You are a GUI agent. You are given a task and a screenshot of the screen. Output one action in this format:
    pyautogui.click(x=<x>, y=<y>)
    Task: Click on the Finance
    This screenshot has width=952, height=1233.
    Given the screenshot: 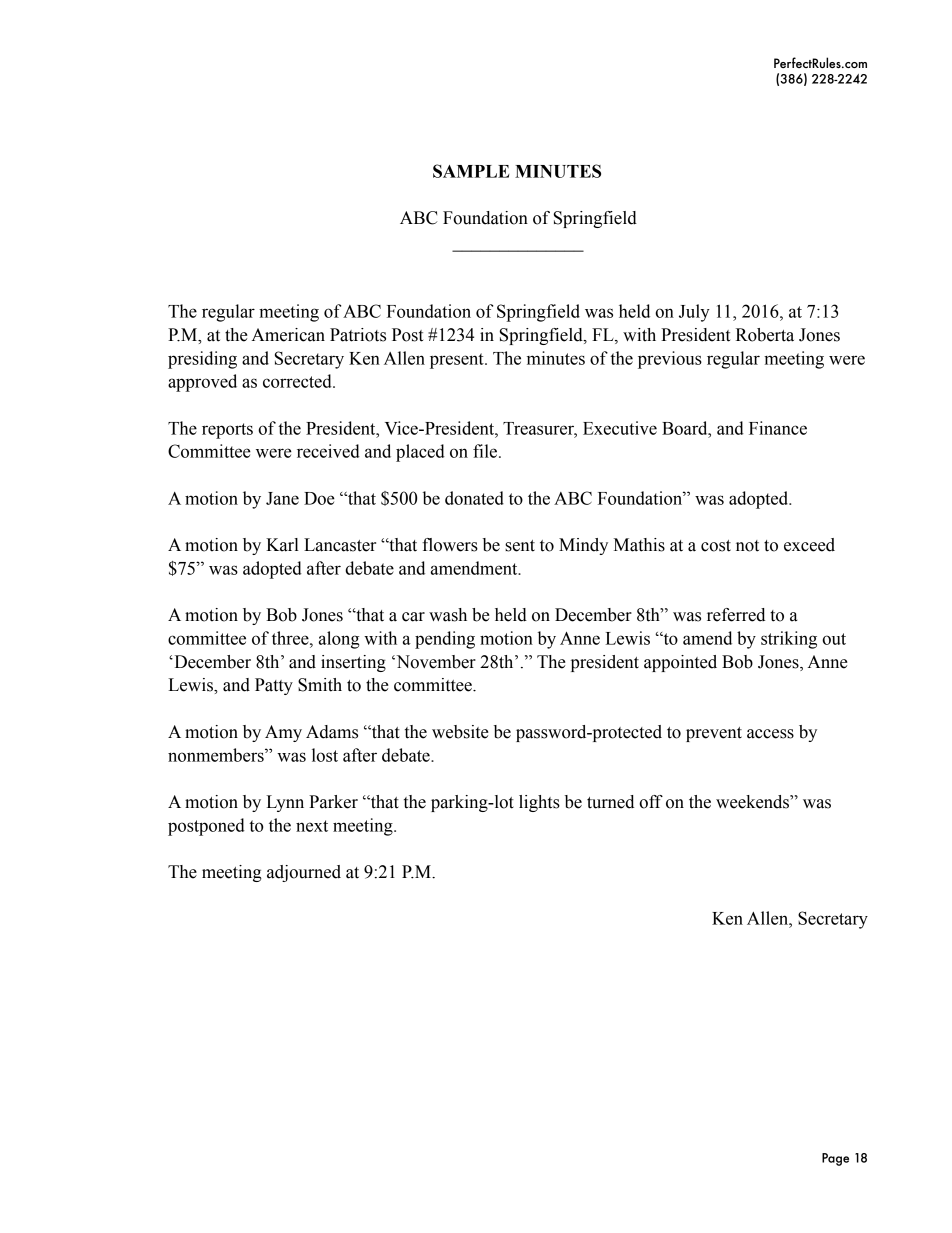 What is the action you would take?
    pyautogui.click(x=778, y=428)
